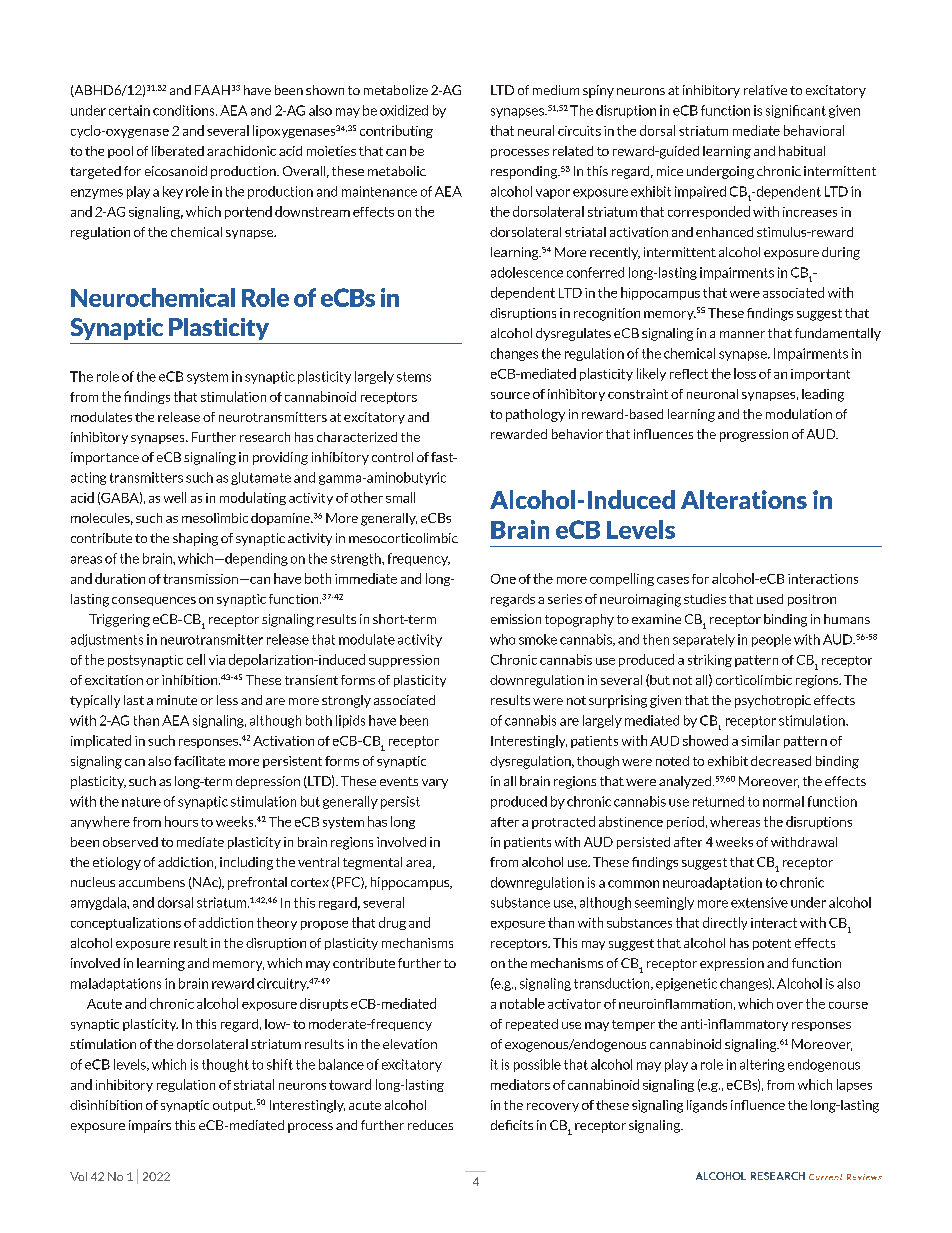 This screenshot has height=1233, width=952. What do you see at coordinates (742, 334) in the screenshot?
I see `manner` at bounding box center [742, 334].
